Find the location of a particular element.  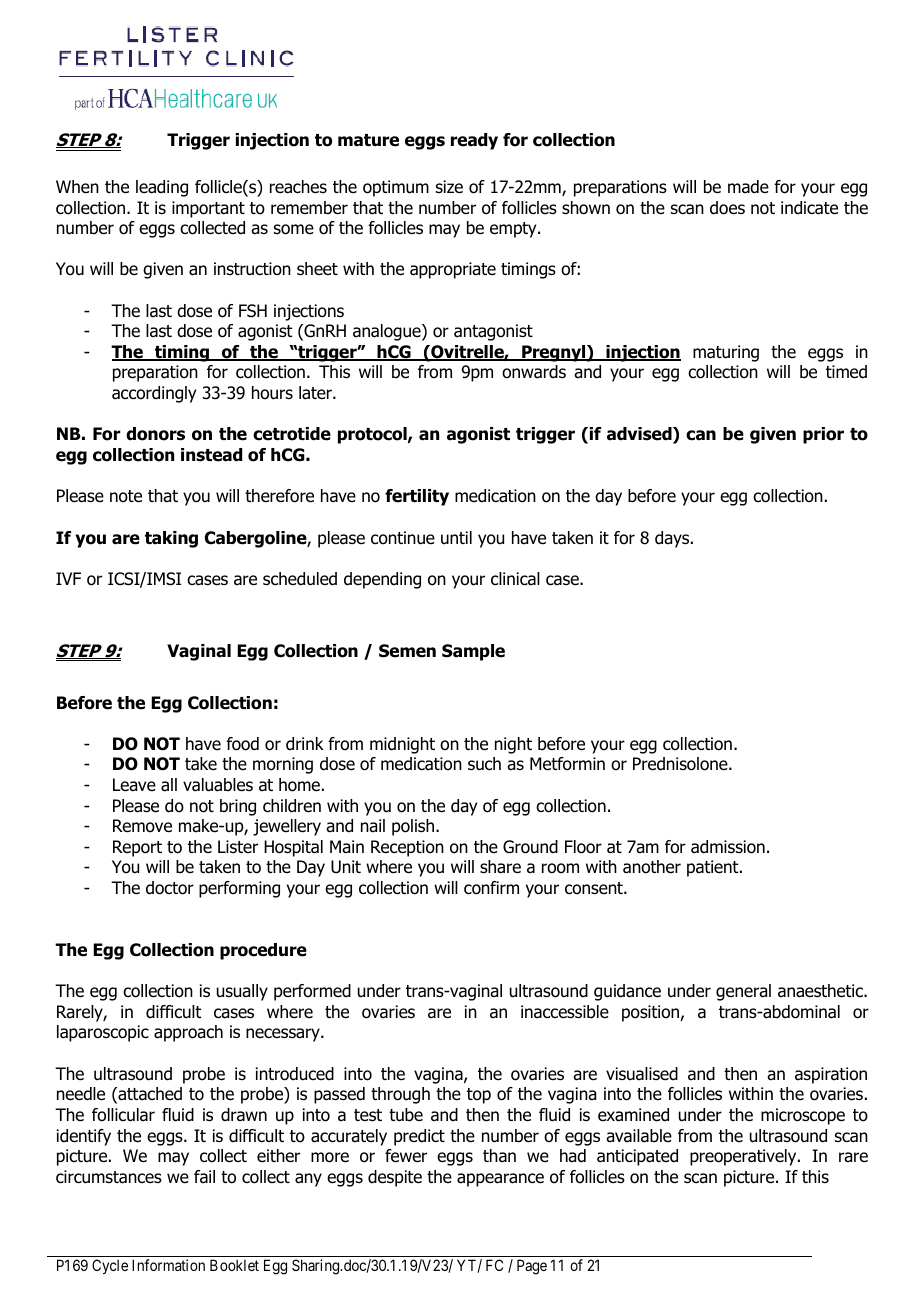

size is located at coordinates (449, 187).
